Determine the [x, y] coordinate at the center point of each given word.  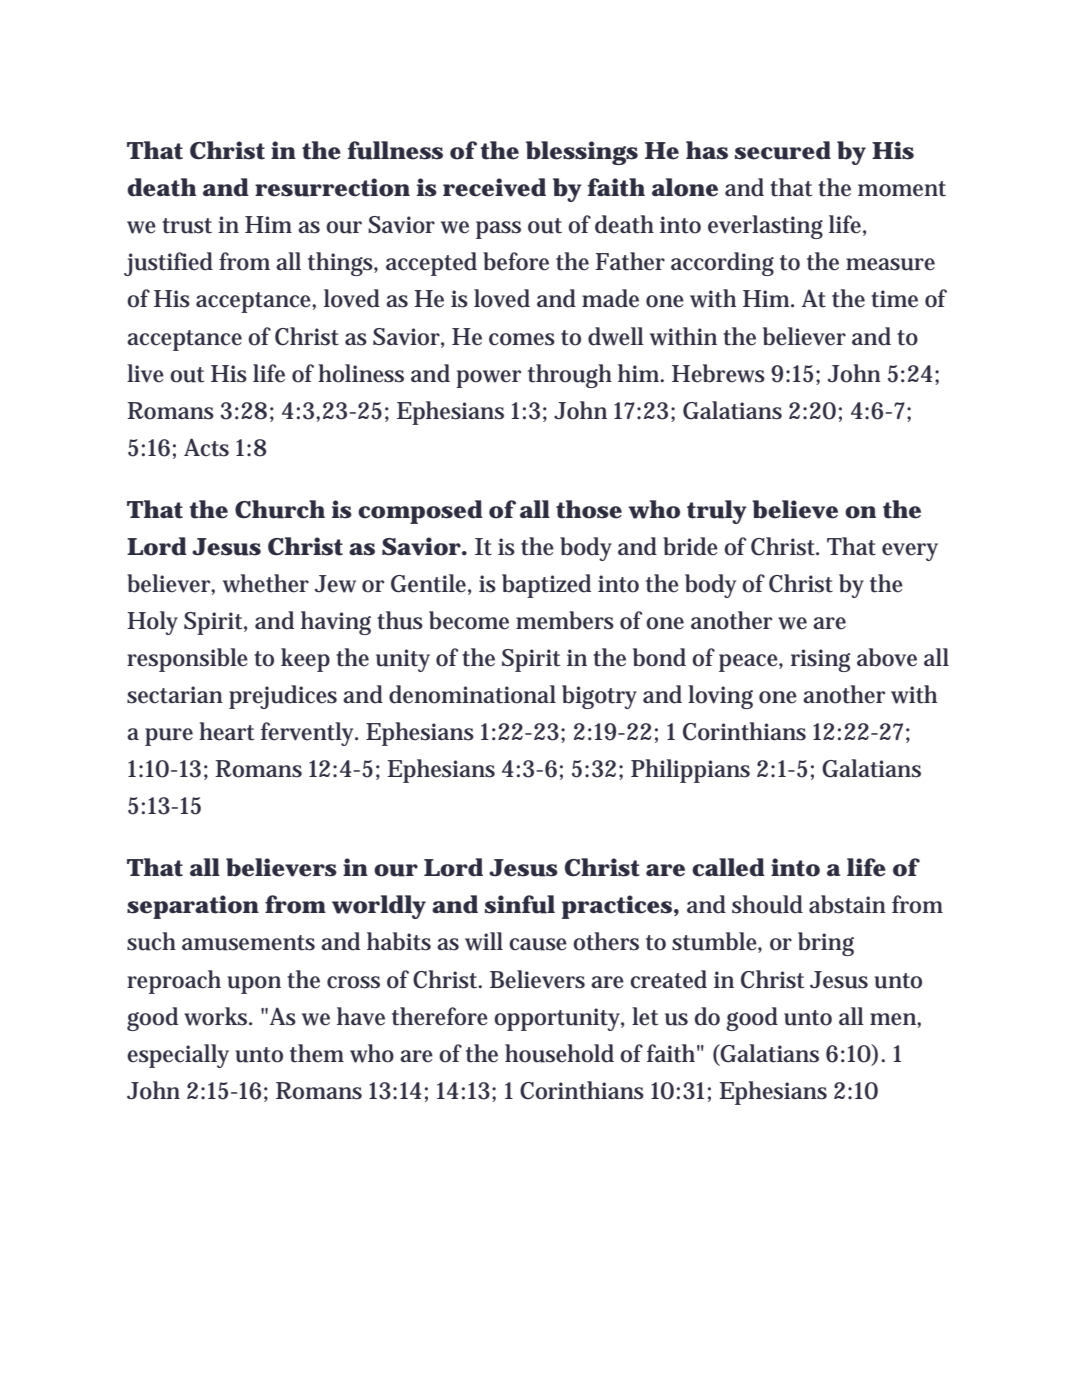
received [494, 187]
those [589, 509]
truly [717, 512]
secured [783, 150]
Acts [206, 447]
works [217, 1016]
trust [187, 226]
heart [226, 731]
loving [720, 697]
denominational [472, 694]
